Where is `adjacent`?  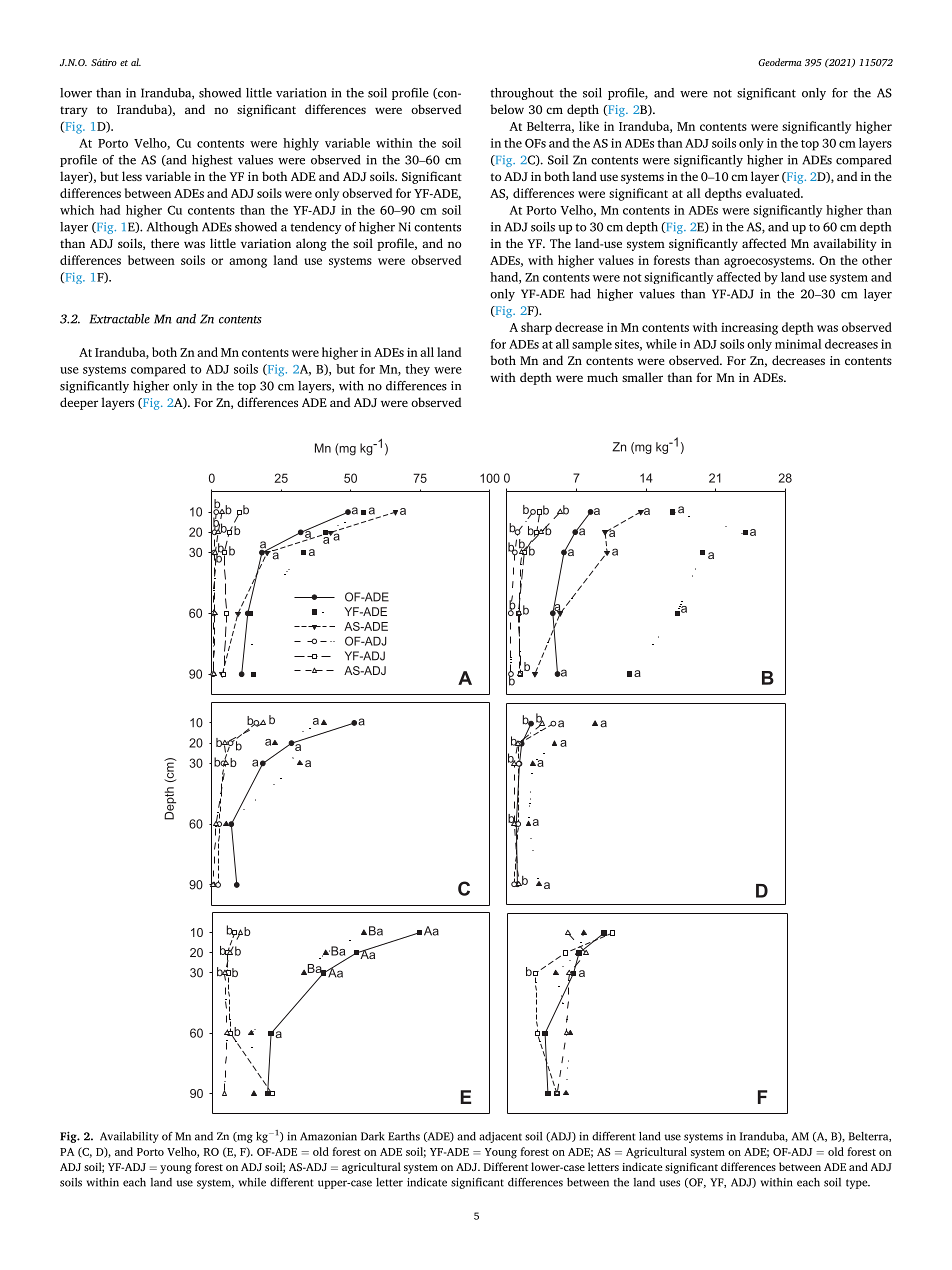 adjacent is located at coordinates (500, 1137).
